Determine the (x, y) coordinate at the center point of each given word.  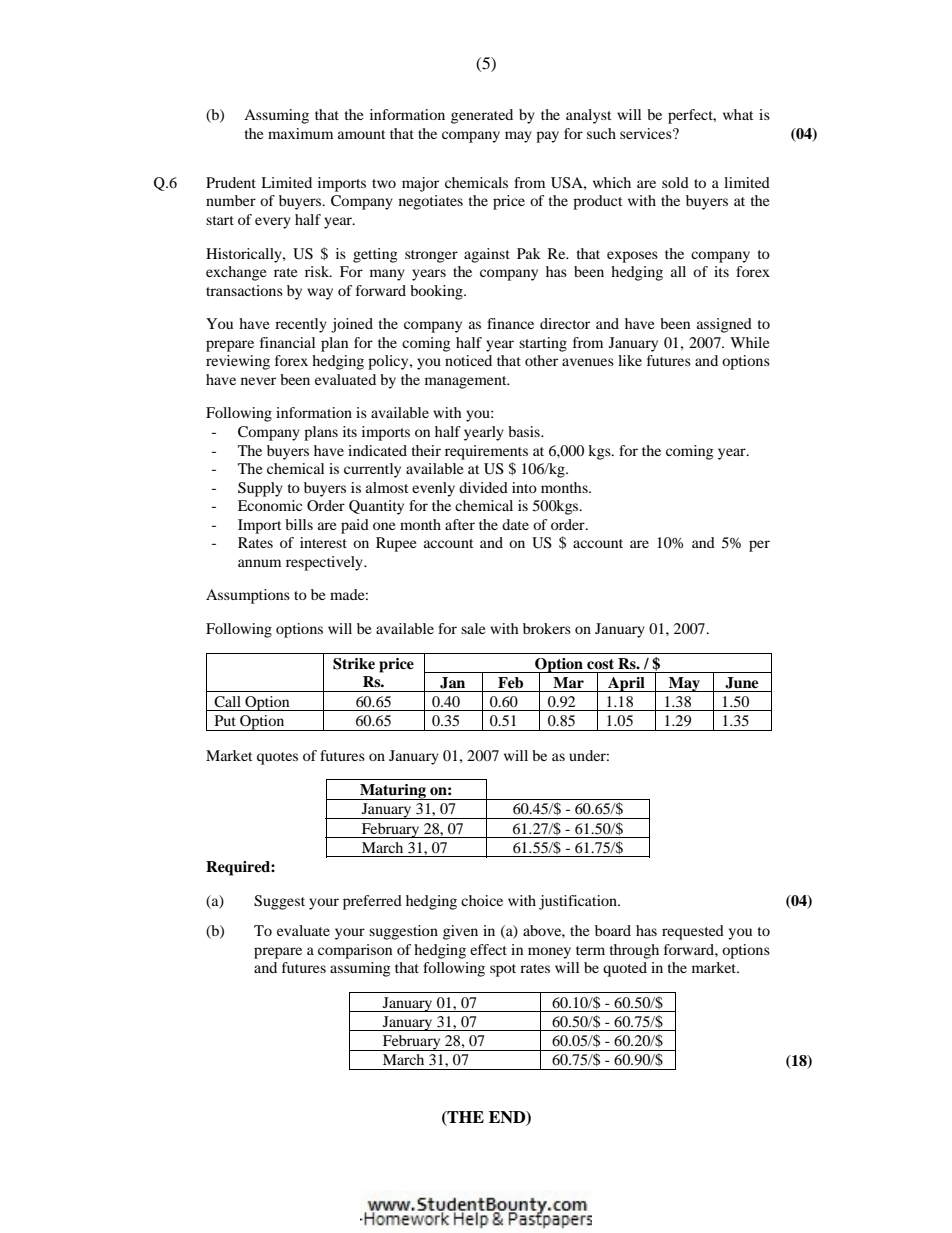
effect (488, 949)
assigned (724, 325)
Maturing (393, 792)
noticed (468, 360)
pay (547, 137)
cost (600, 664)
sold (675, 182)
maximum (300, 133)
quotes (277, 758)
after (460, 524)
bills (299, 524)
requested (693, 932)
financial (287, 342)
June (741, 683)
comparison (355, 951)
